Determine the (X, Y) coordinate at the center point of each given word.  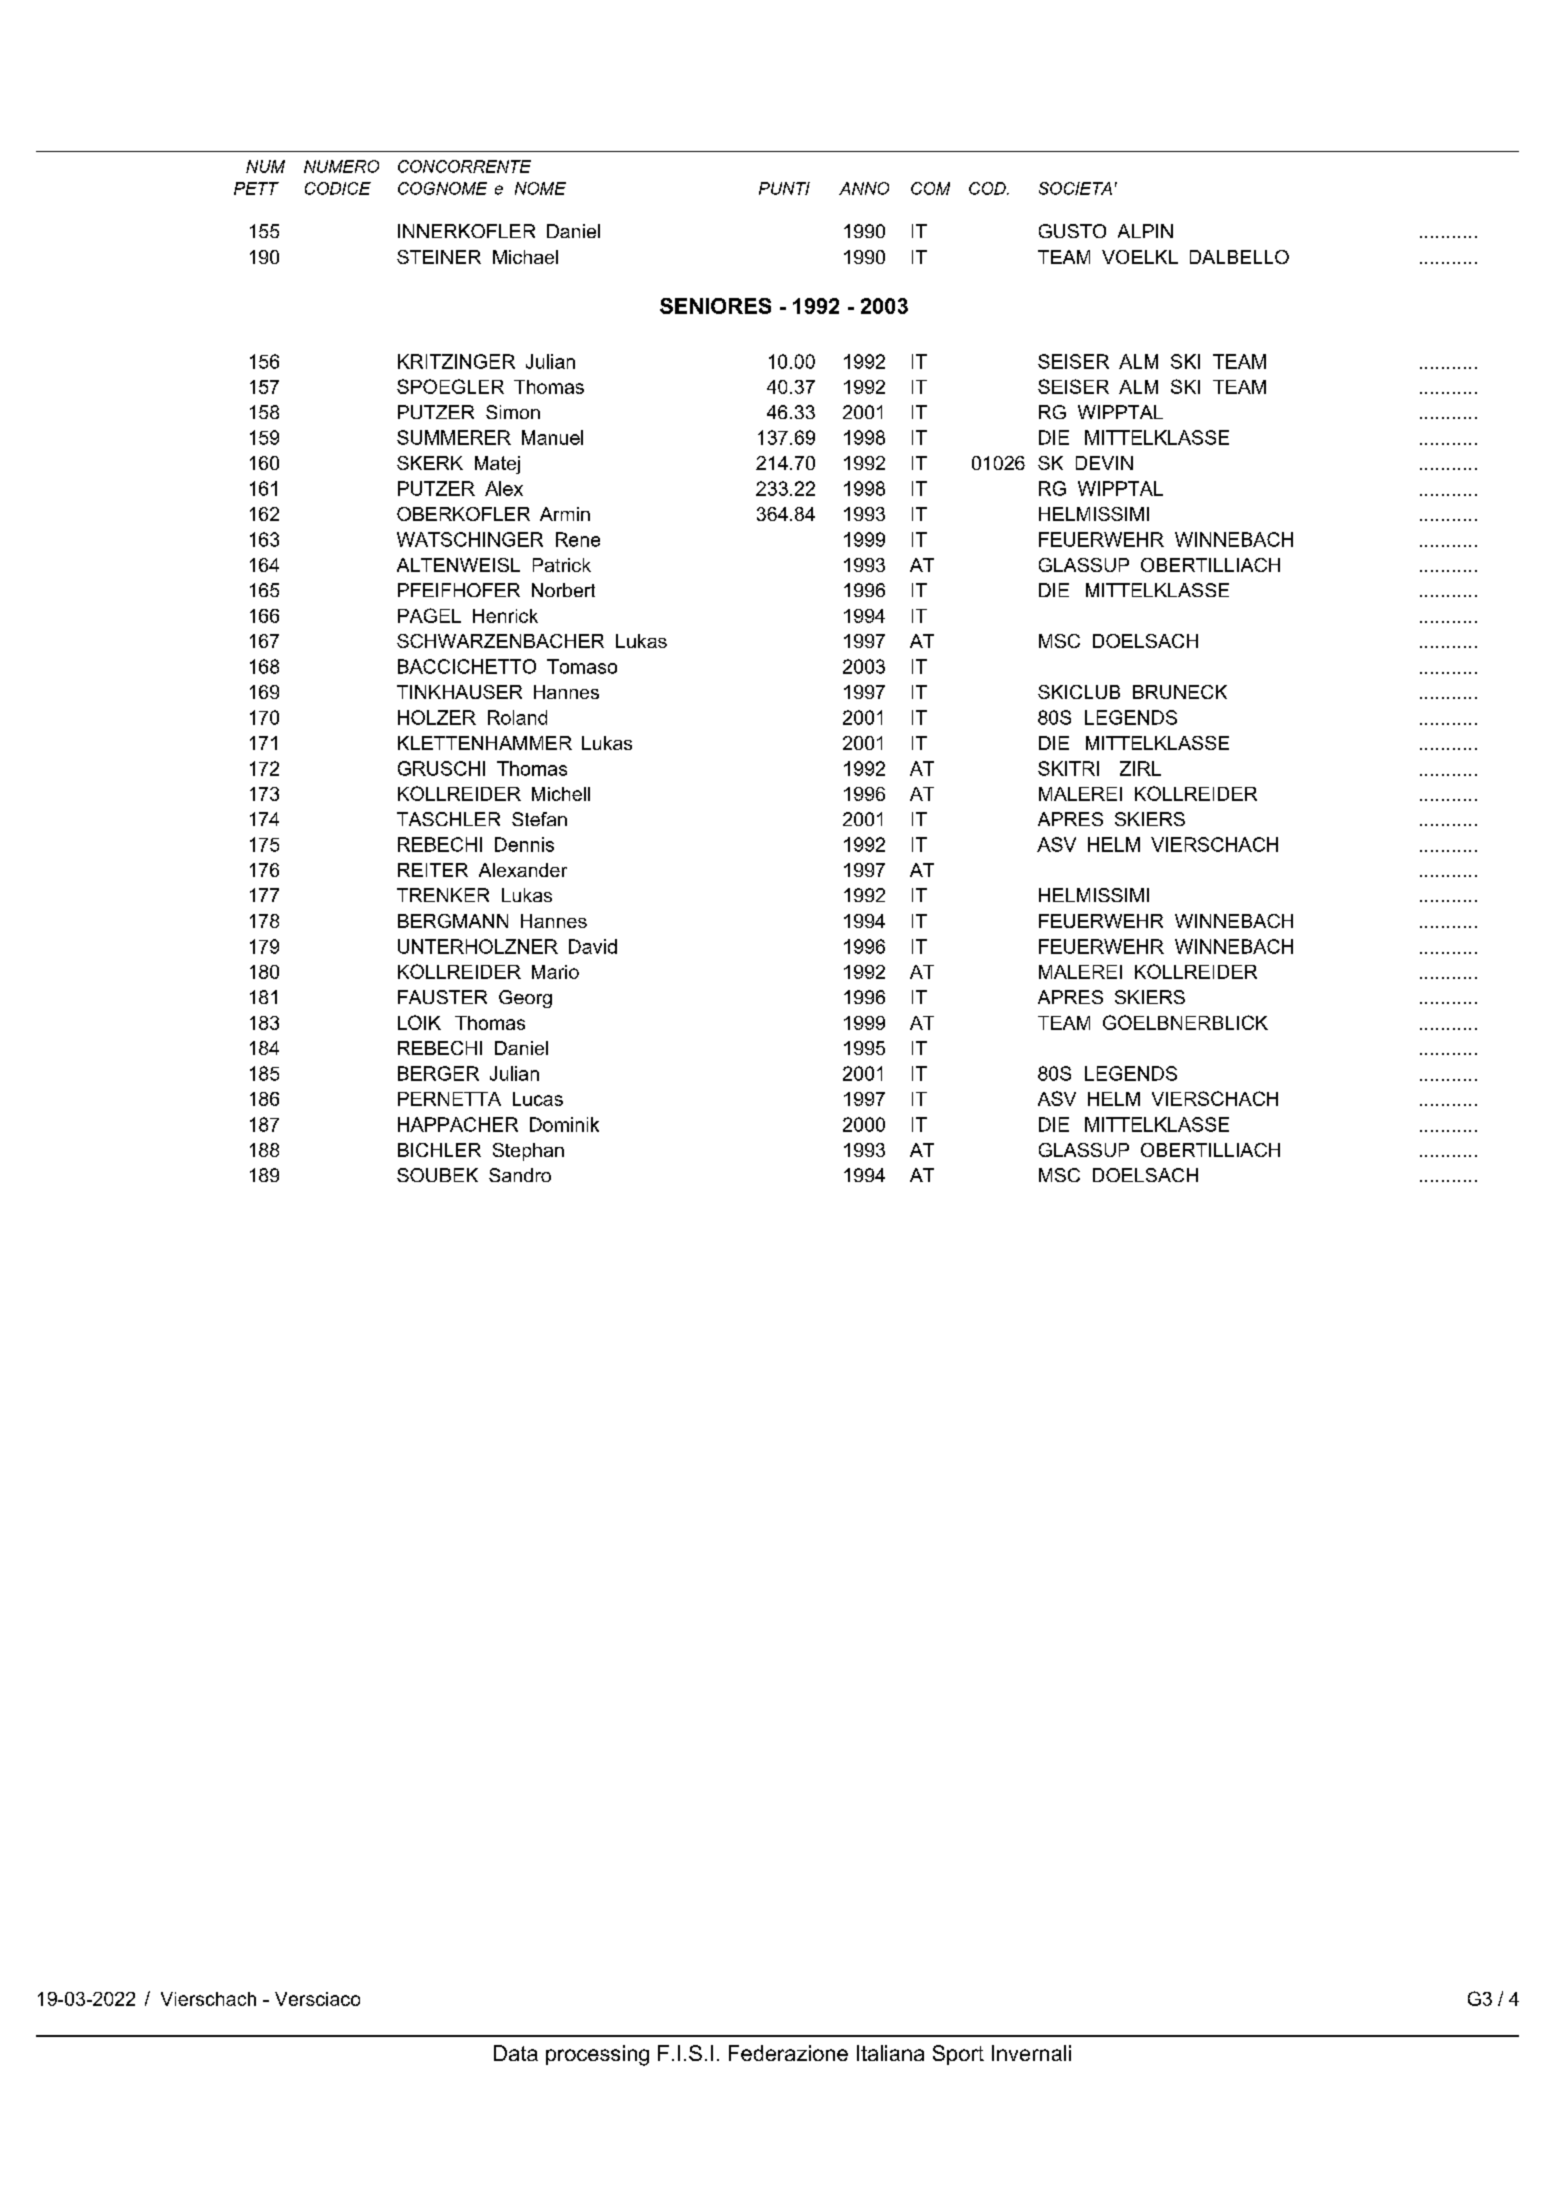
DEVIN (1104, 463)
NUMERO (341, 166)
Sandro (520, 1175)
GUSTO (1072, 231)
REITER (433, 870)
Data (516, 2053)
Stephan (528, 1152)
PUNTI (784, 188)
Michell (561, 794)
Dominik (564, 1124)
